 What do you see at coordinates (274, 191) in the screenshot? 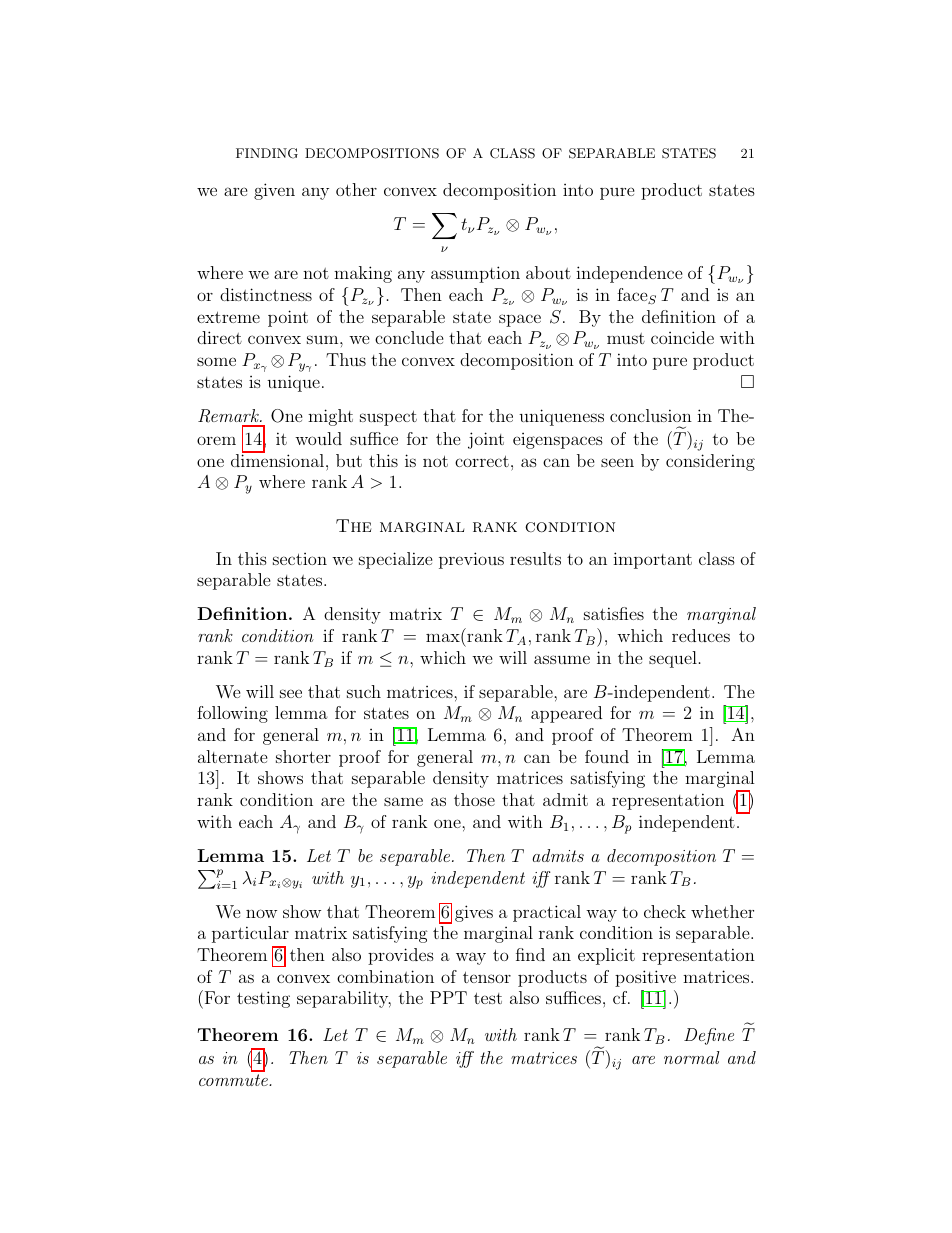
I see `given` at bounding box center [274, 191].
